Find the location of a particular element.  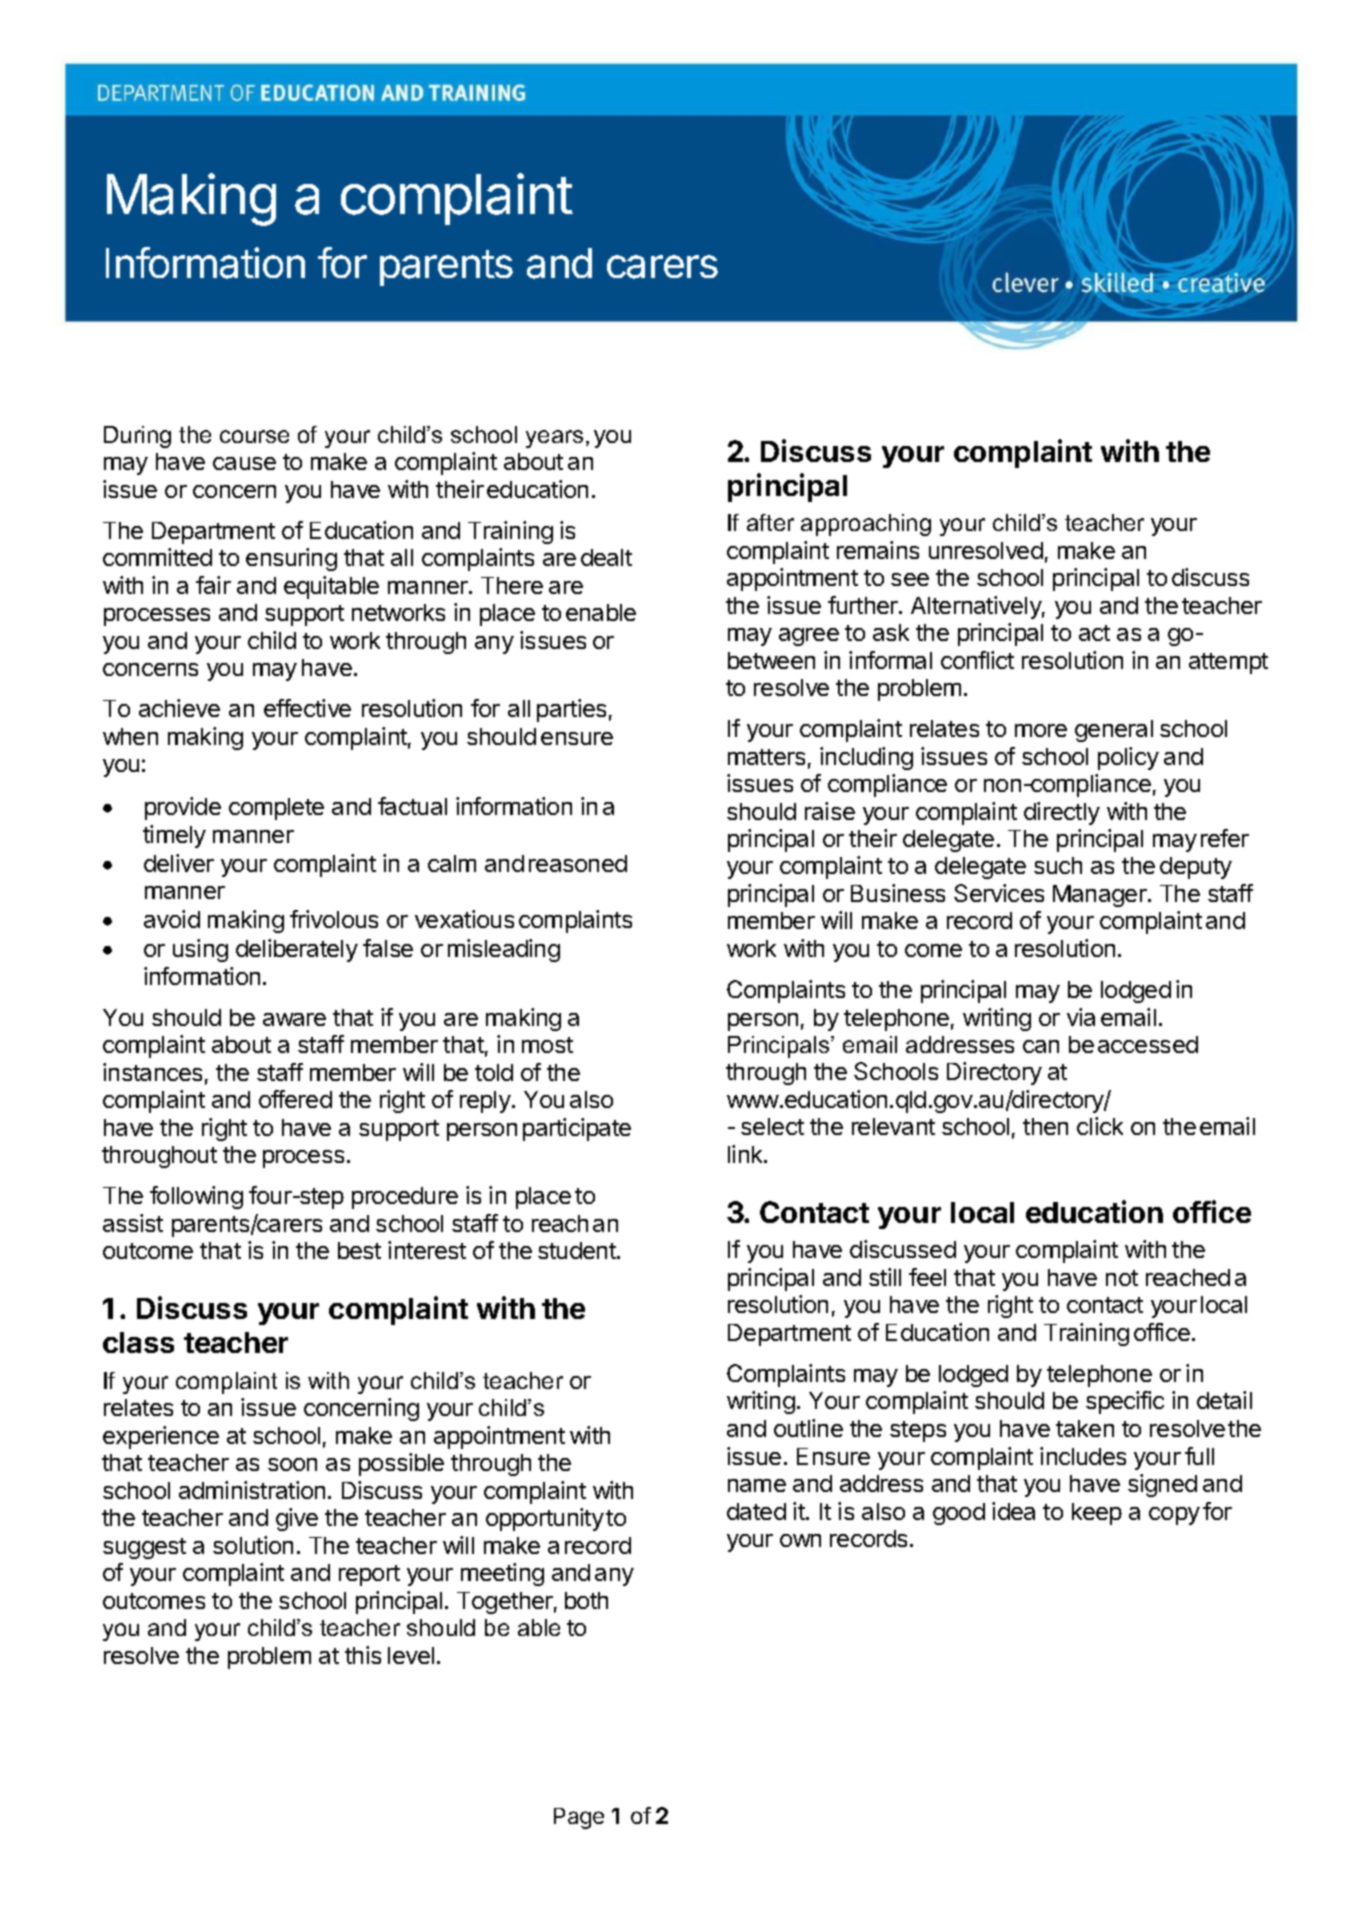

Manager is located at coordinates (1101, 896).
